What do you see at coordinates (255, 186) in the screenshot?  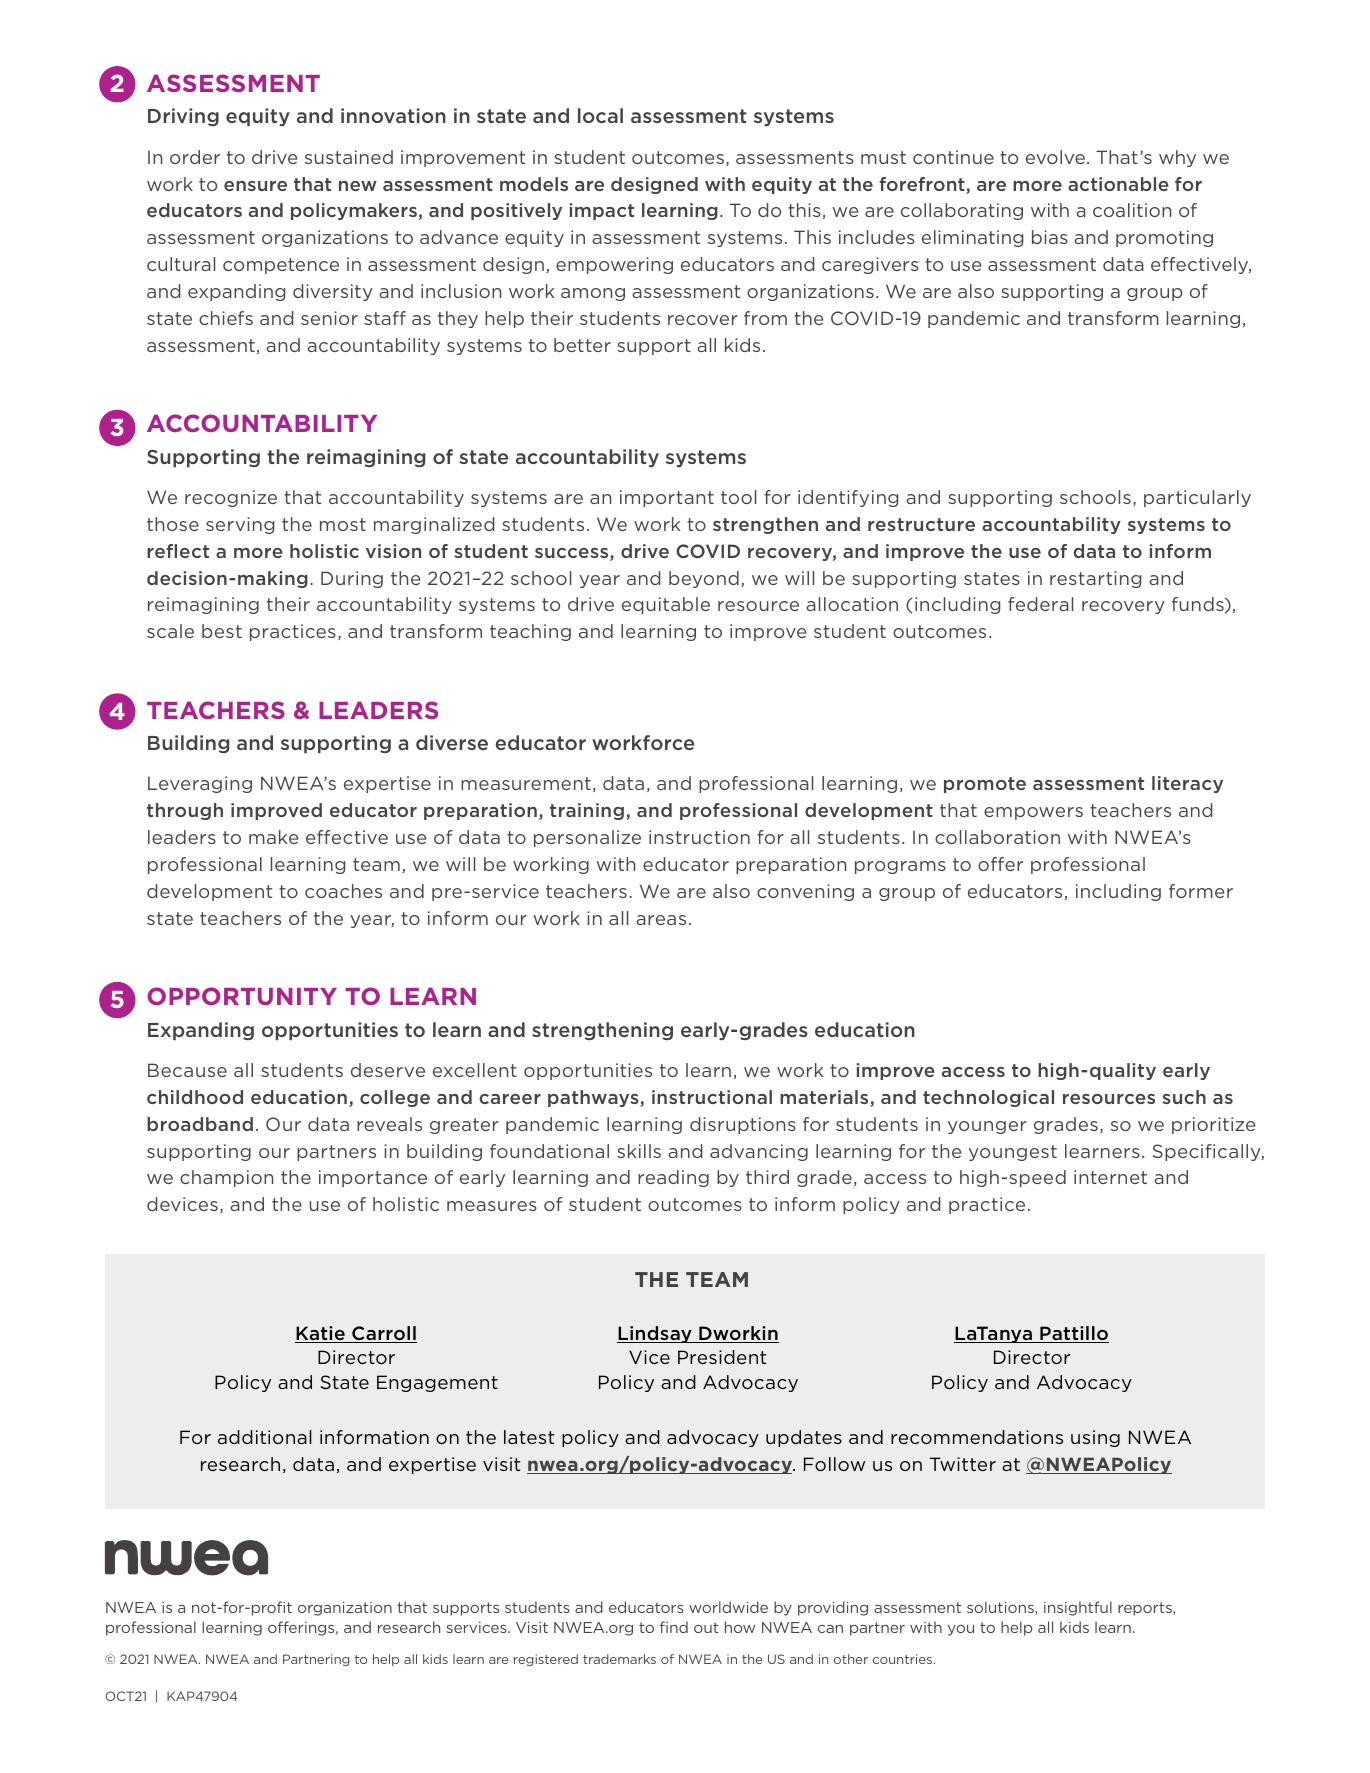 I see `ensure` at bounding box center [255, 186].
